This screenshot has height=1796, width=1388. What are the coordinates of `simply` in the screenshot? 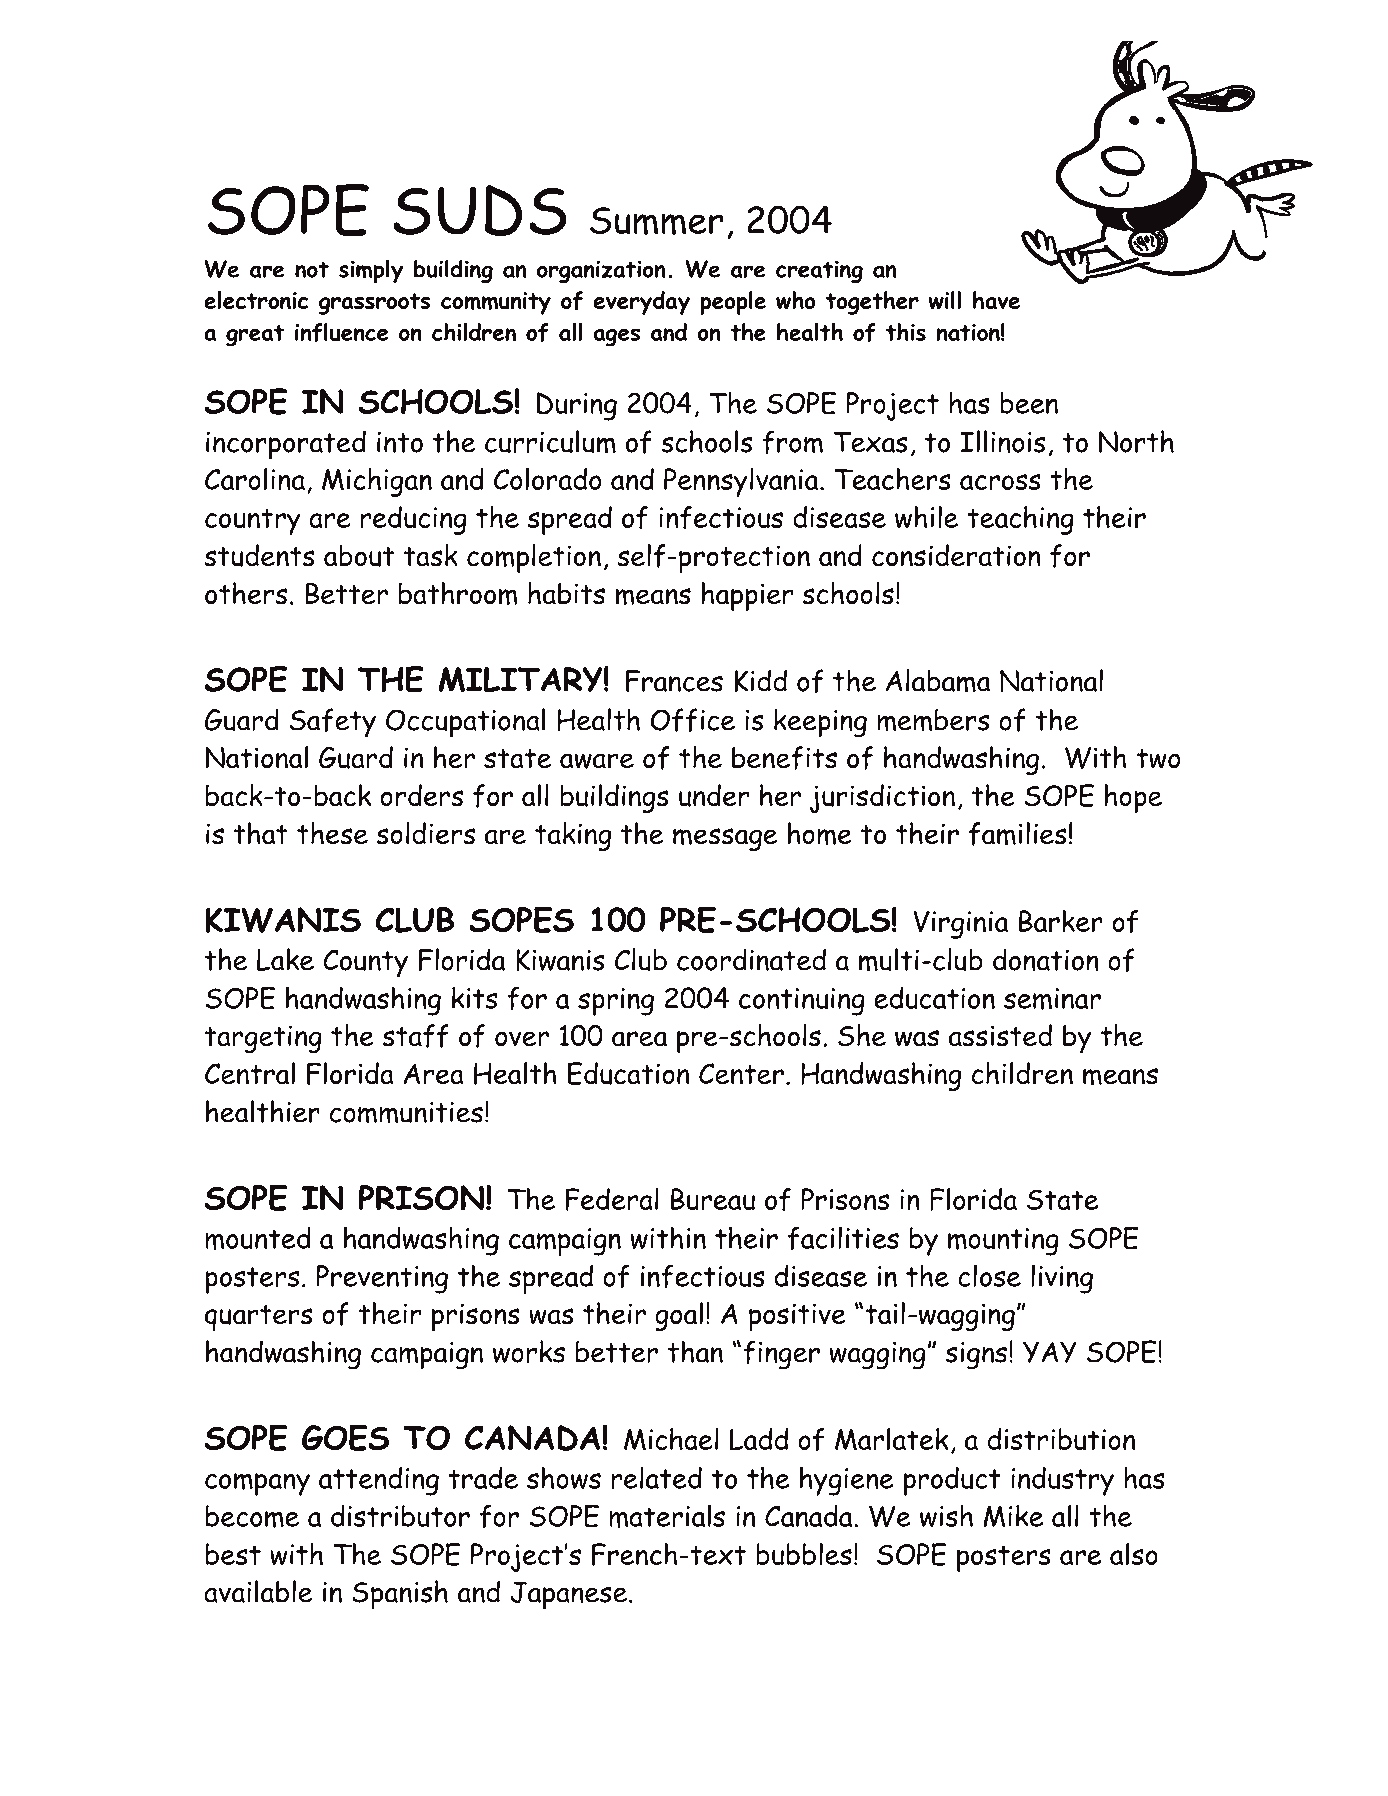 It's located at (371, 271).
